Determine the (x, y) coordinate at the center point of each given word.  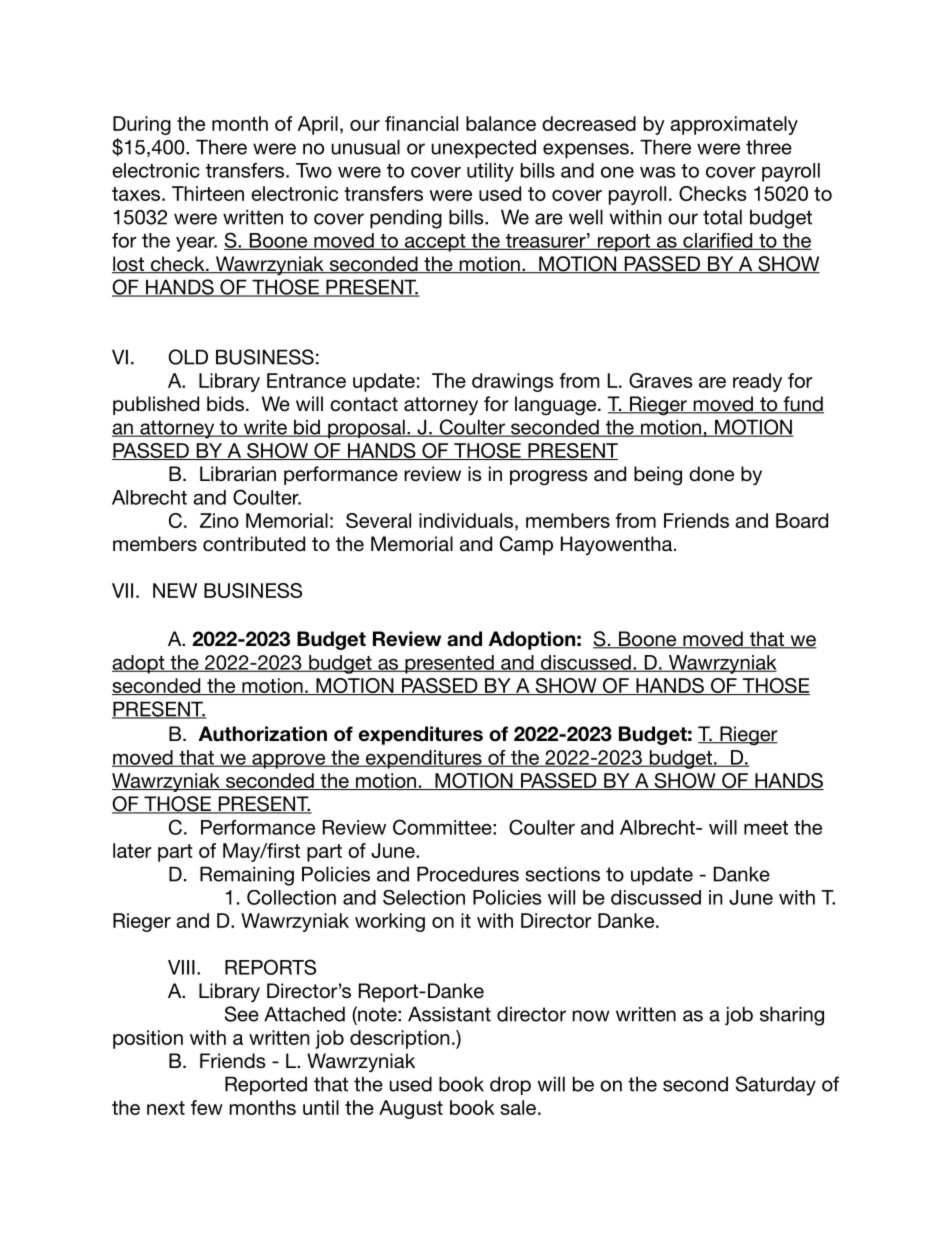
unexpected (483, 149)
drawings (513, 382)
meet (766, 828)
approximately (734, 125)
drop (510, 1085)
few (207, 1107)
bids (225, 404)
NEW (175, 590)
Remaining (247, 876)
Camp (526, 545)
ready (757, 382)
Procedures (468, 874)
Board (802, 520)
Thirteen (208, 193)
